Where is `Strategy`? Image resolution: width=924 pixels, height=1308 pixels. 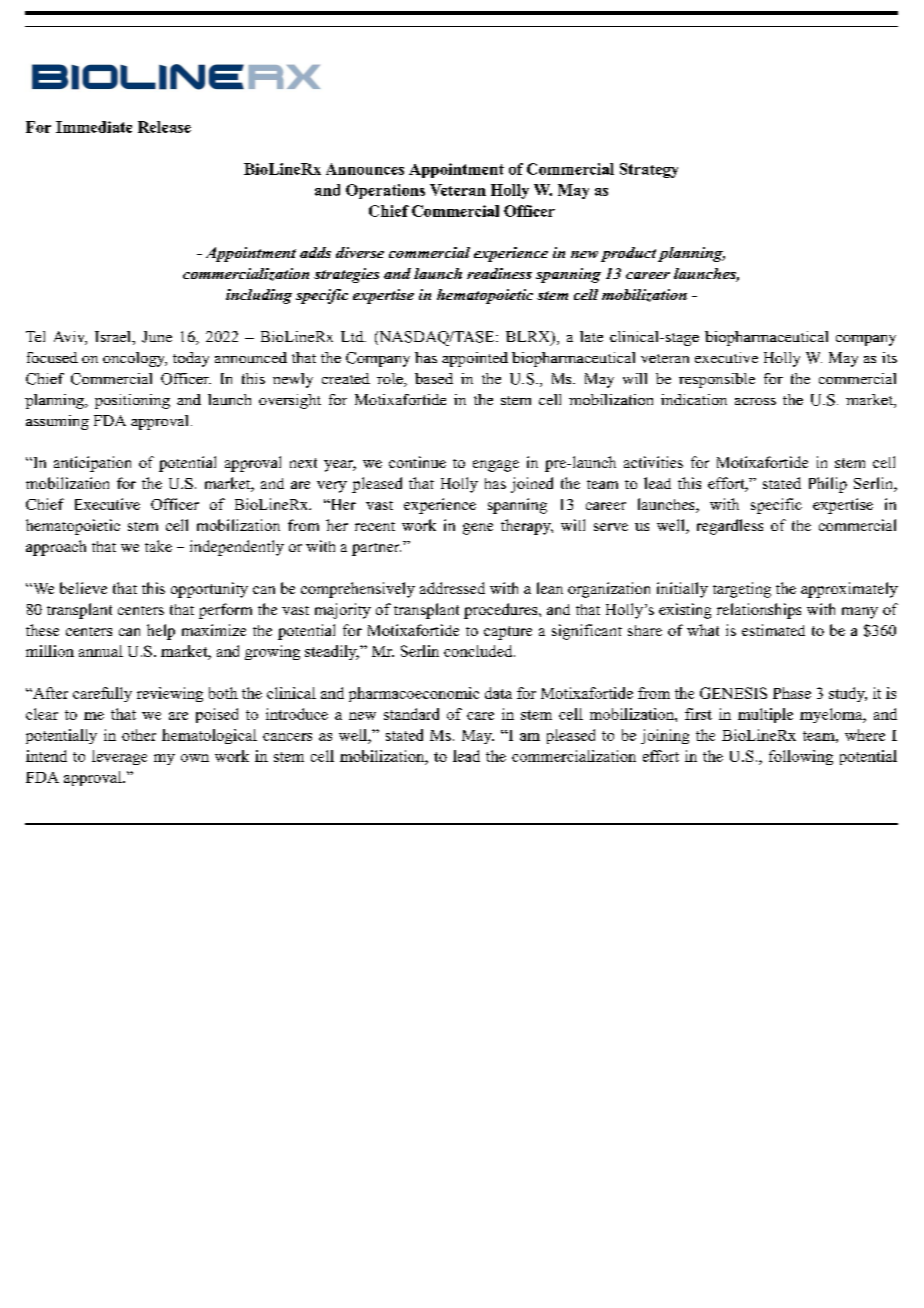 Strategy is located at coordinates (649, 170).
